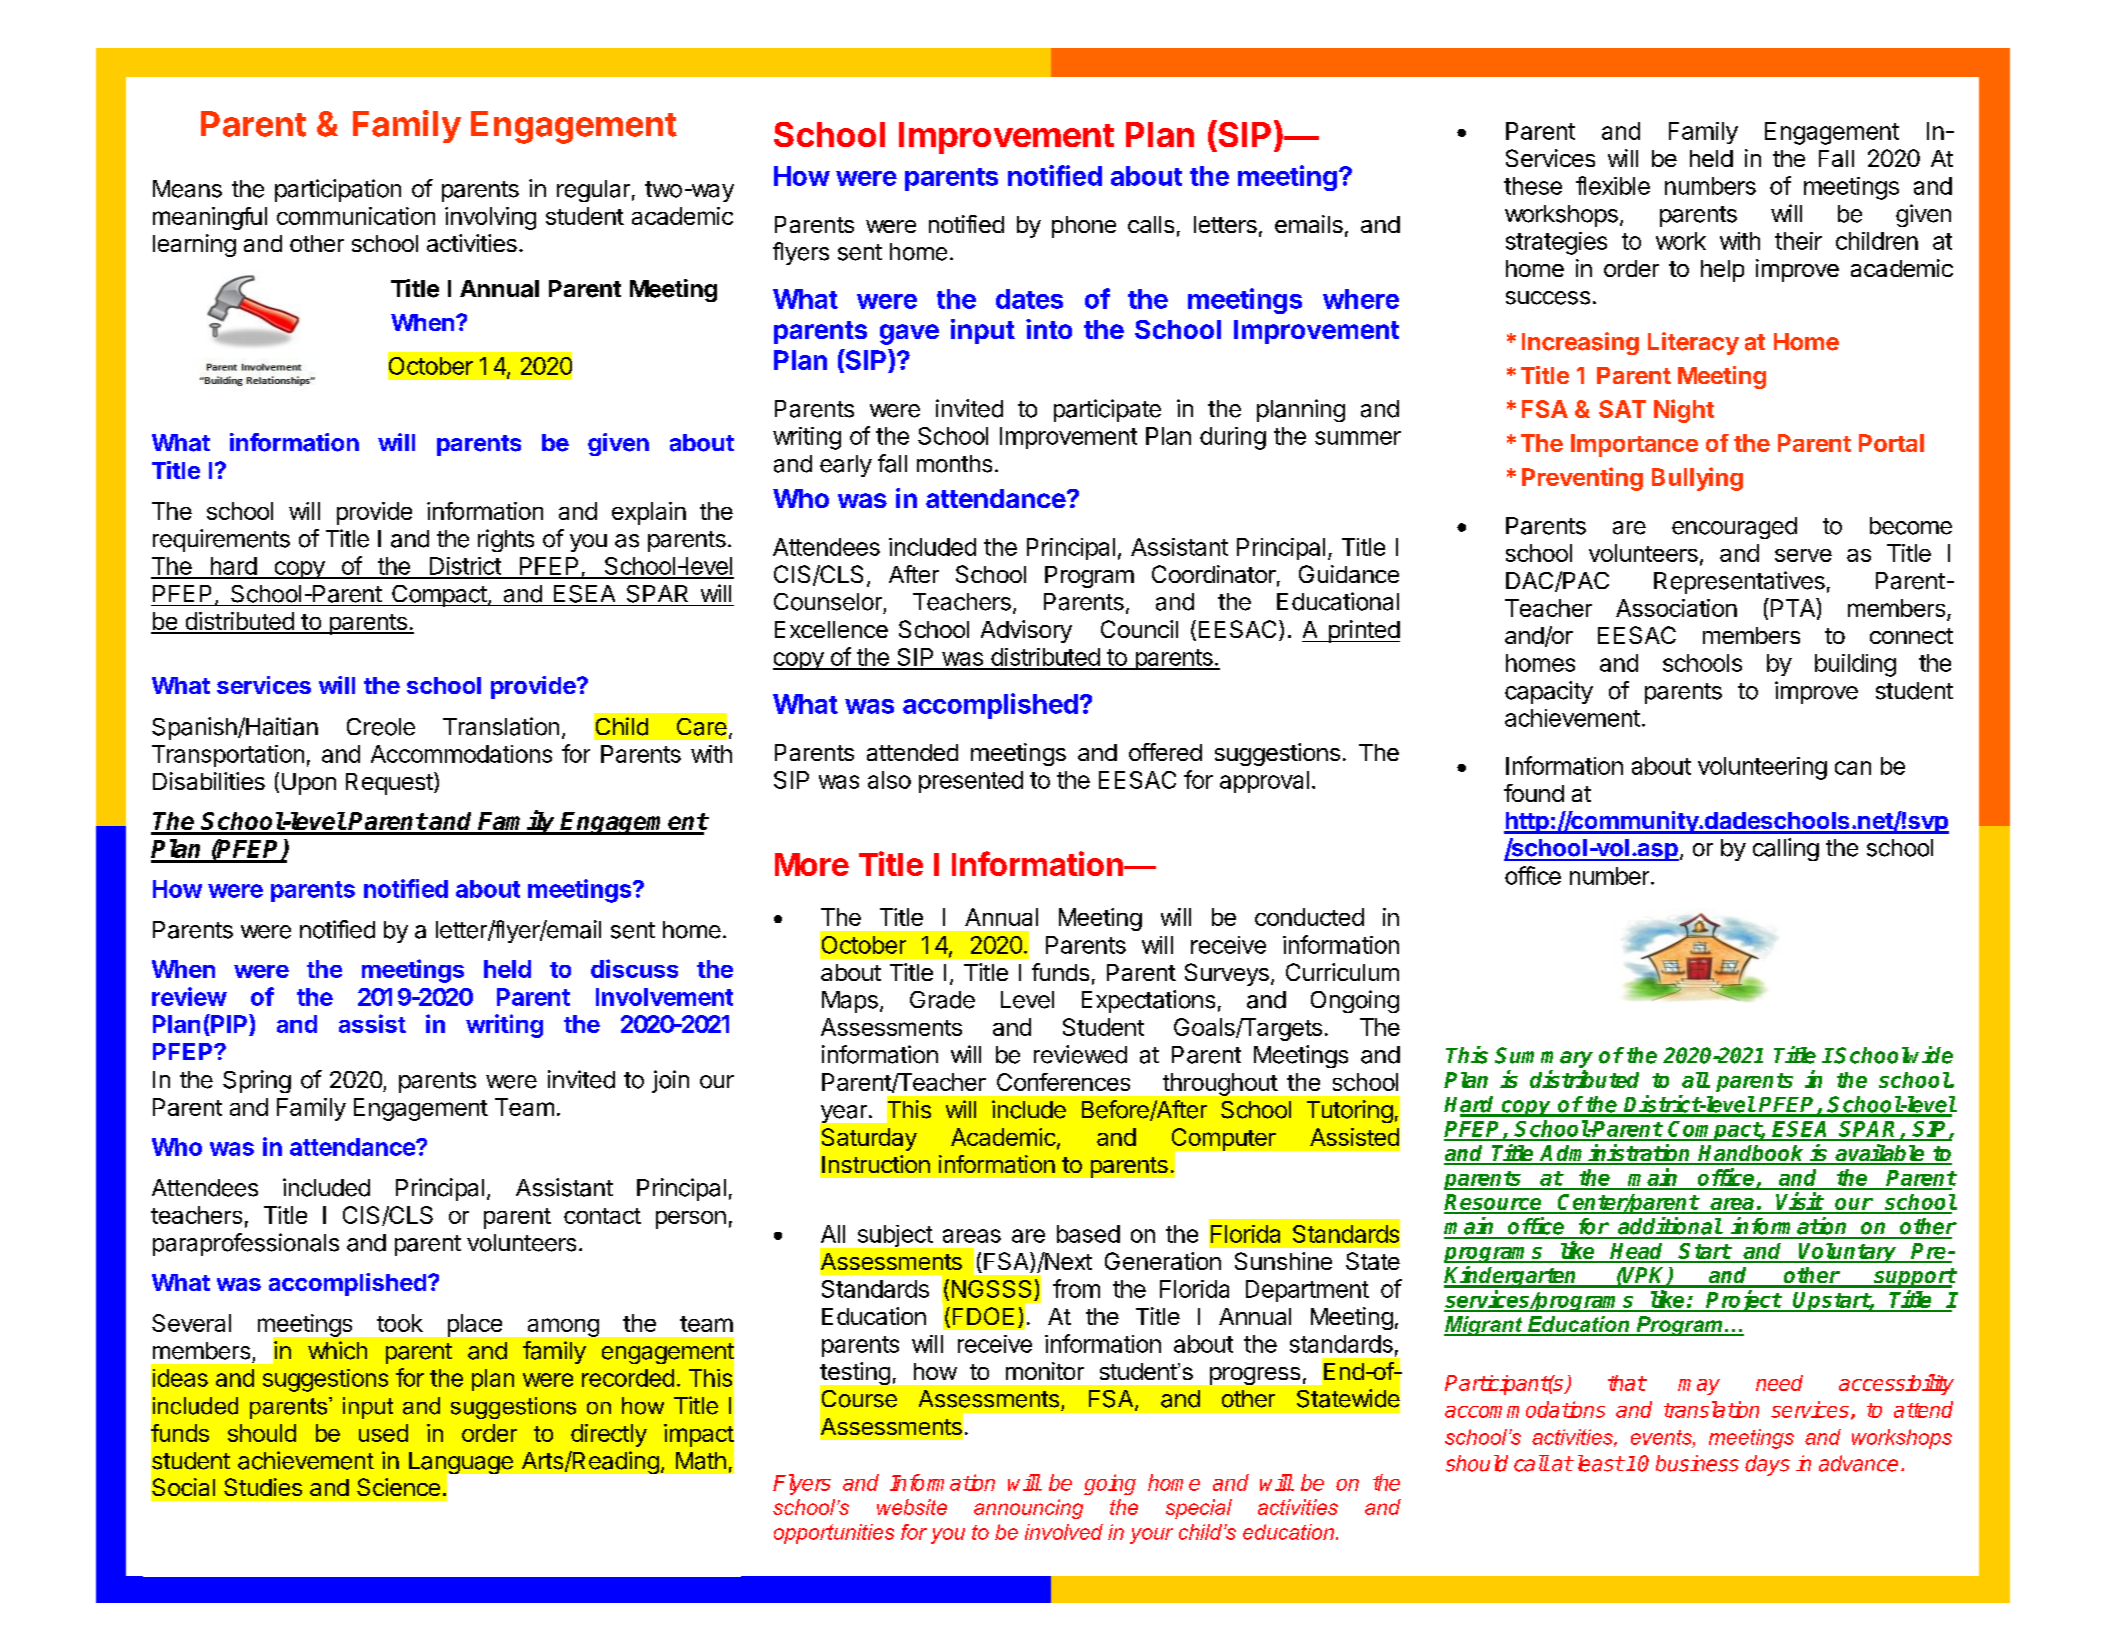 Image resolution: width=2103 pixels, height=1625 pixels. What do you see at coordinates (398, 1487) in the image?
I see `Science` at bounding box center [398, 1487].
